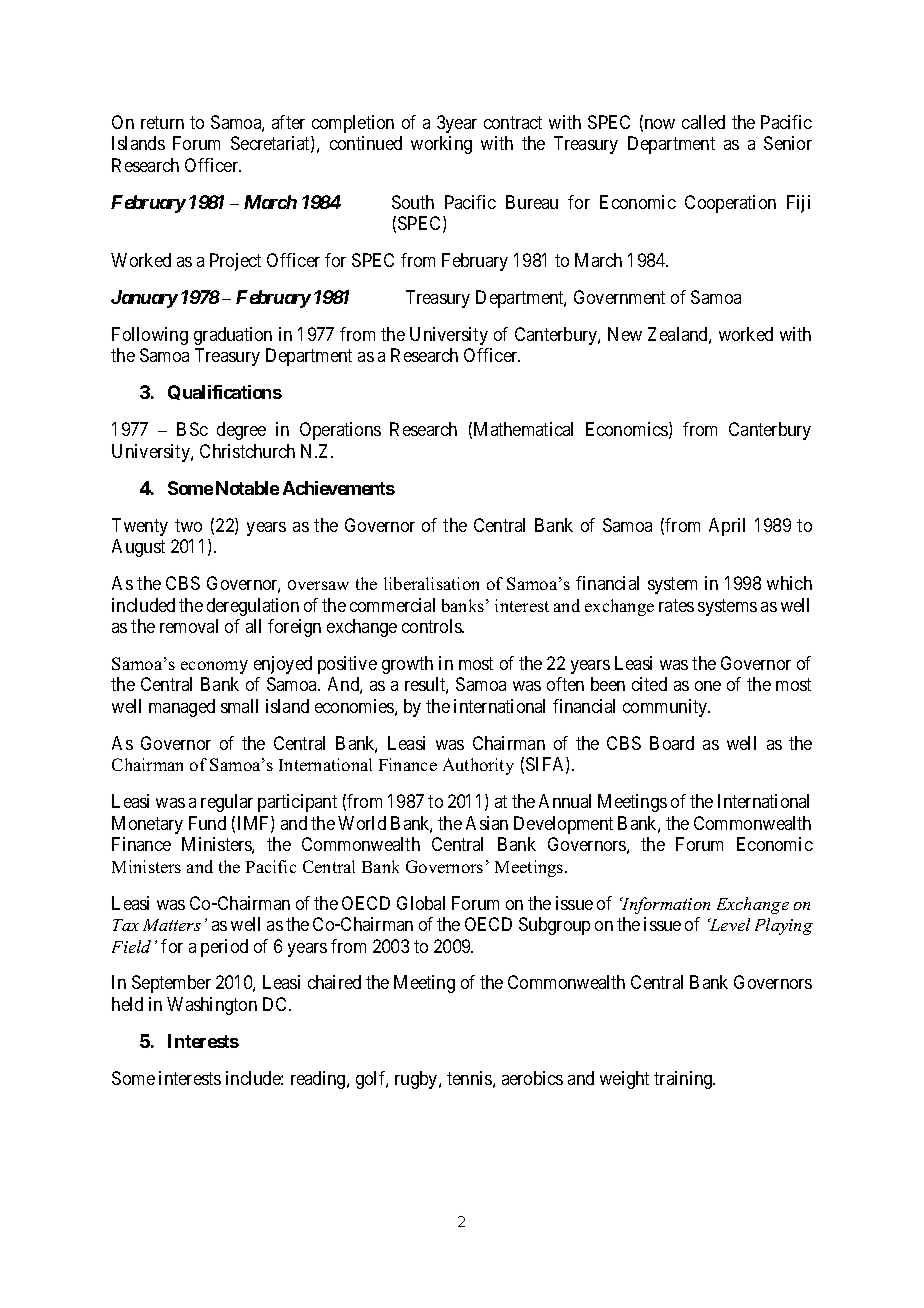 This image has width=924, height=1308. What do you see at coordinates (441, 145) in the image?
I see `working` at bounding box center [441, 145].
